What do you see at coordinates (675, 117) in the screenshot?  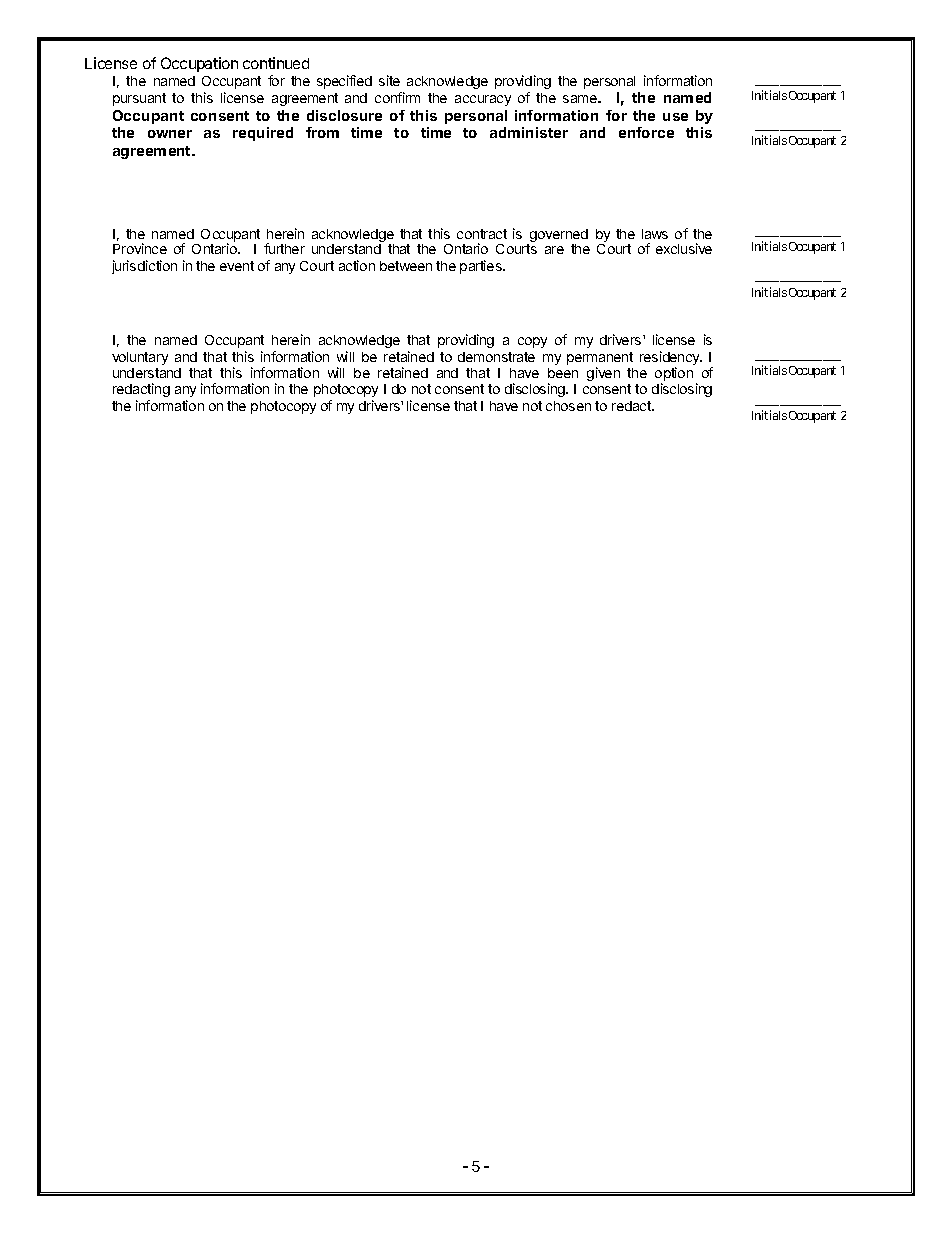 I see `use` at bounding box center [675, 117].
